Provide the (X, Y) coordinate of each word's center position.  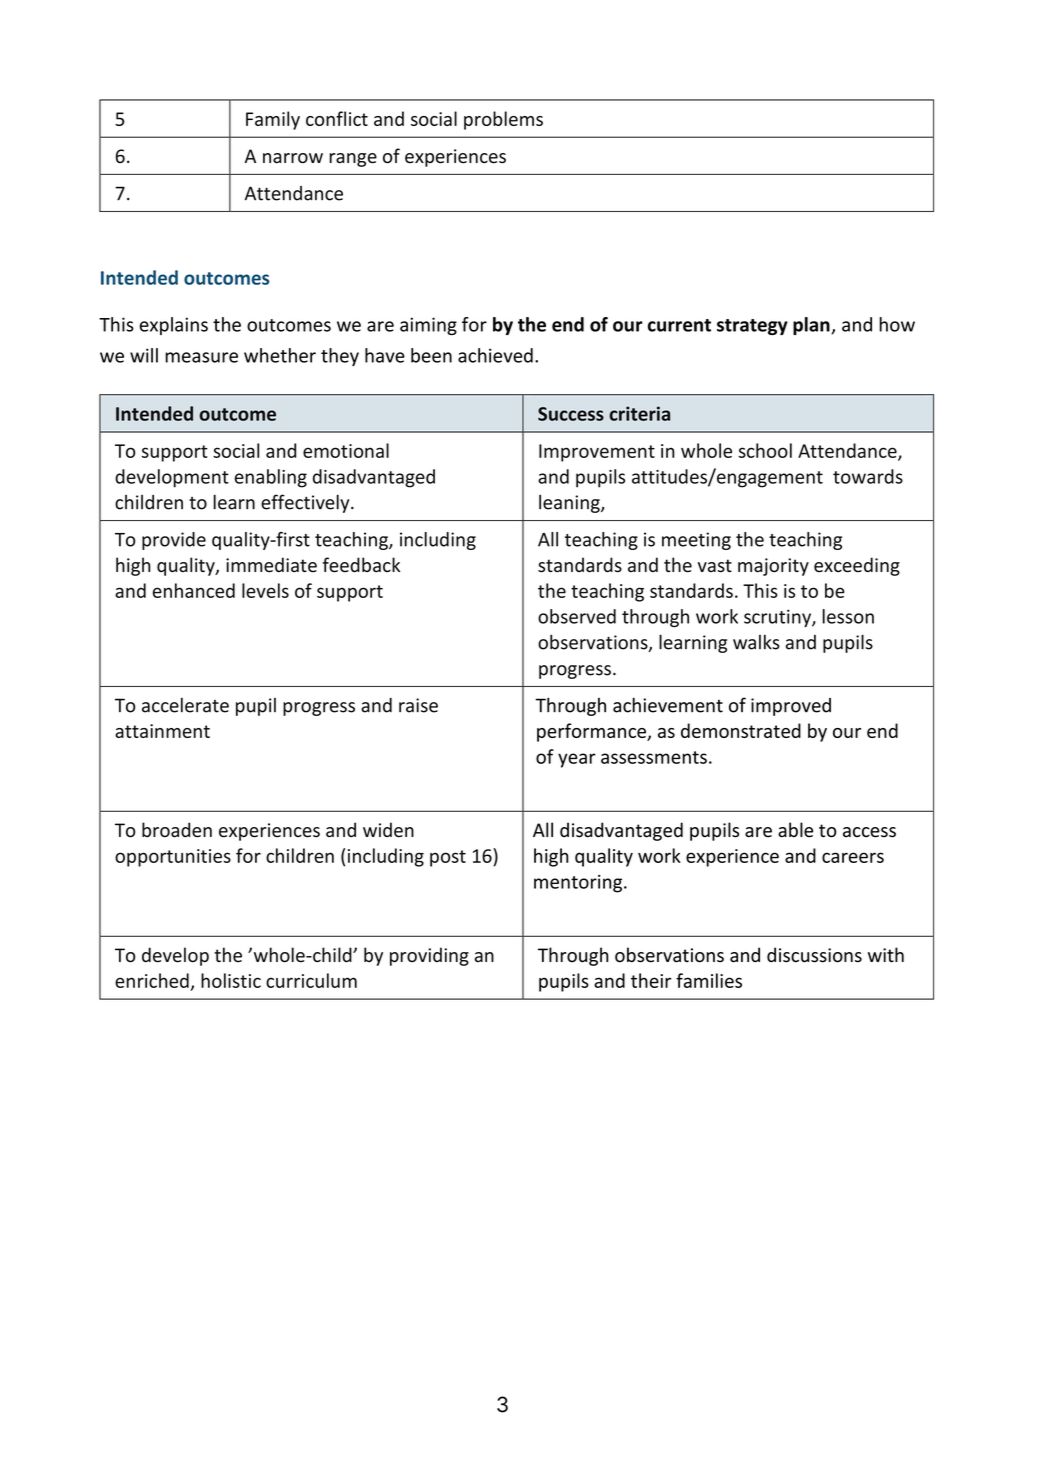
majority (773, 567)
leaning (570, 503)
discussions (814, 955)
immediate (271, 565)
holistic (231, 980)
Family (273, 120)
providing (429, 956)
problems (503, 120)
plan (812, 326)
